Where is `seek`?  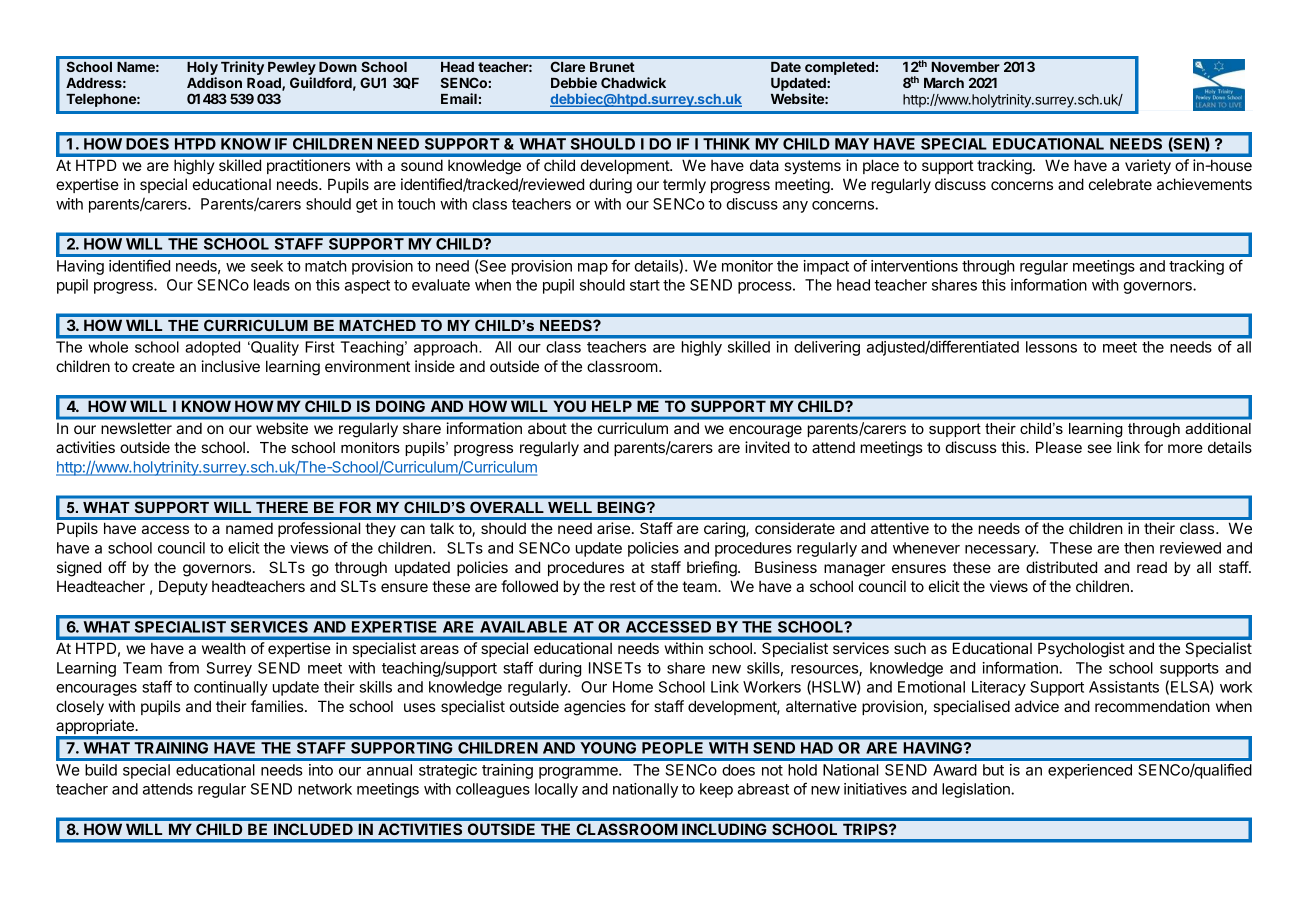
seek is located at coordinates (267, 266).
